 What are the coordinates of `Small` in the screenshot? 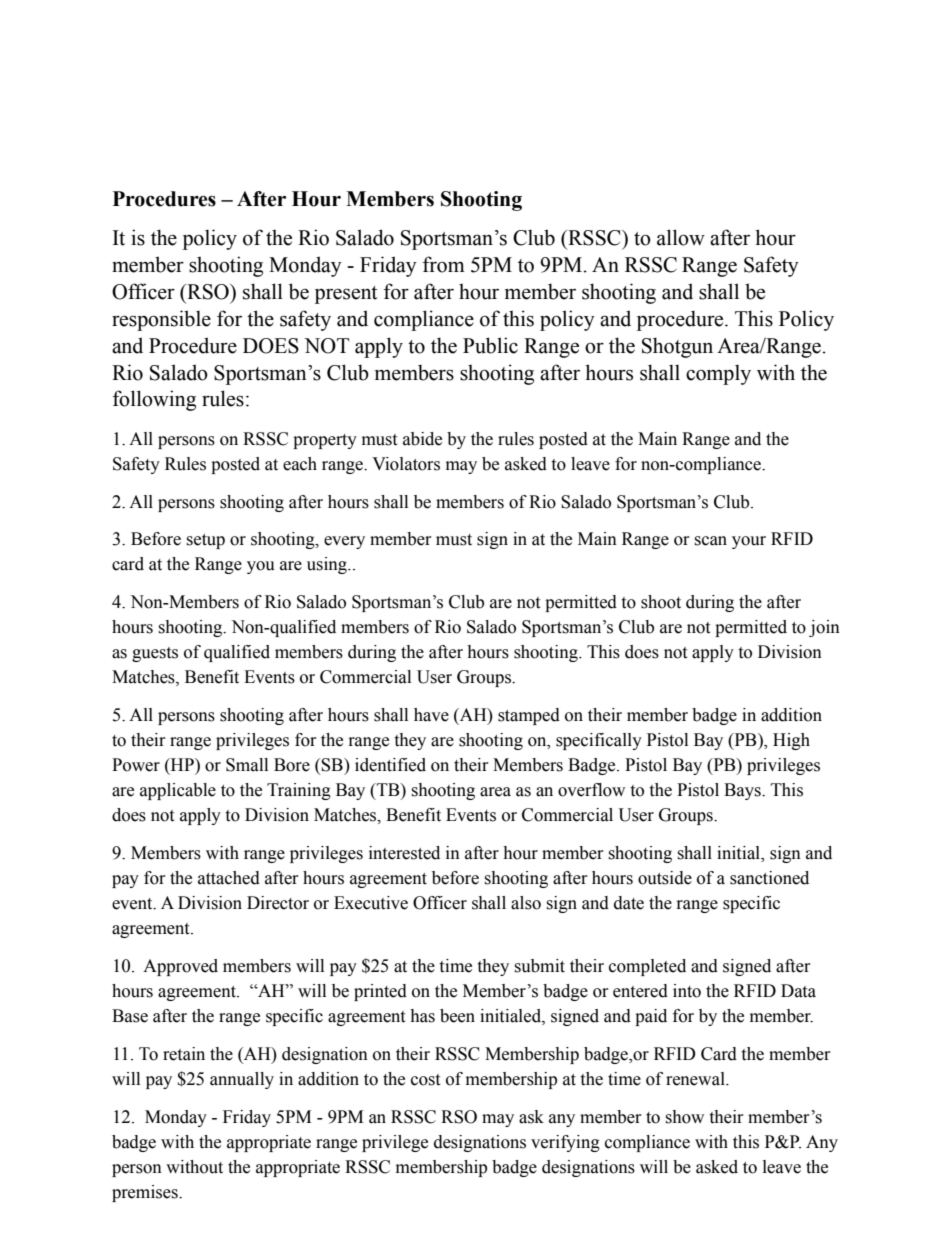 It's located at (247, 765).
